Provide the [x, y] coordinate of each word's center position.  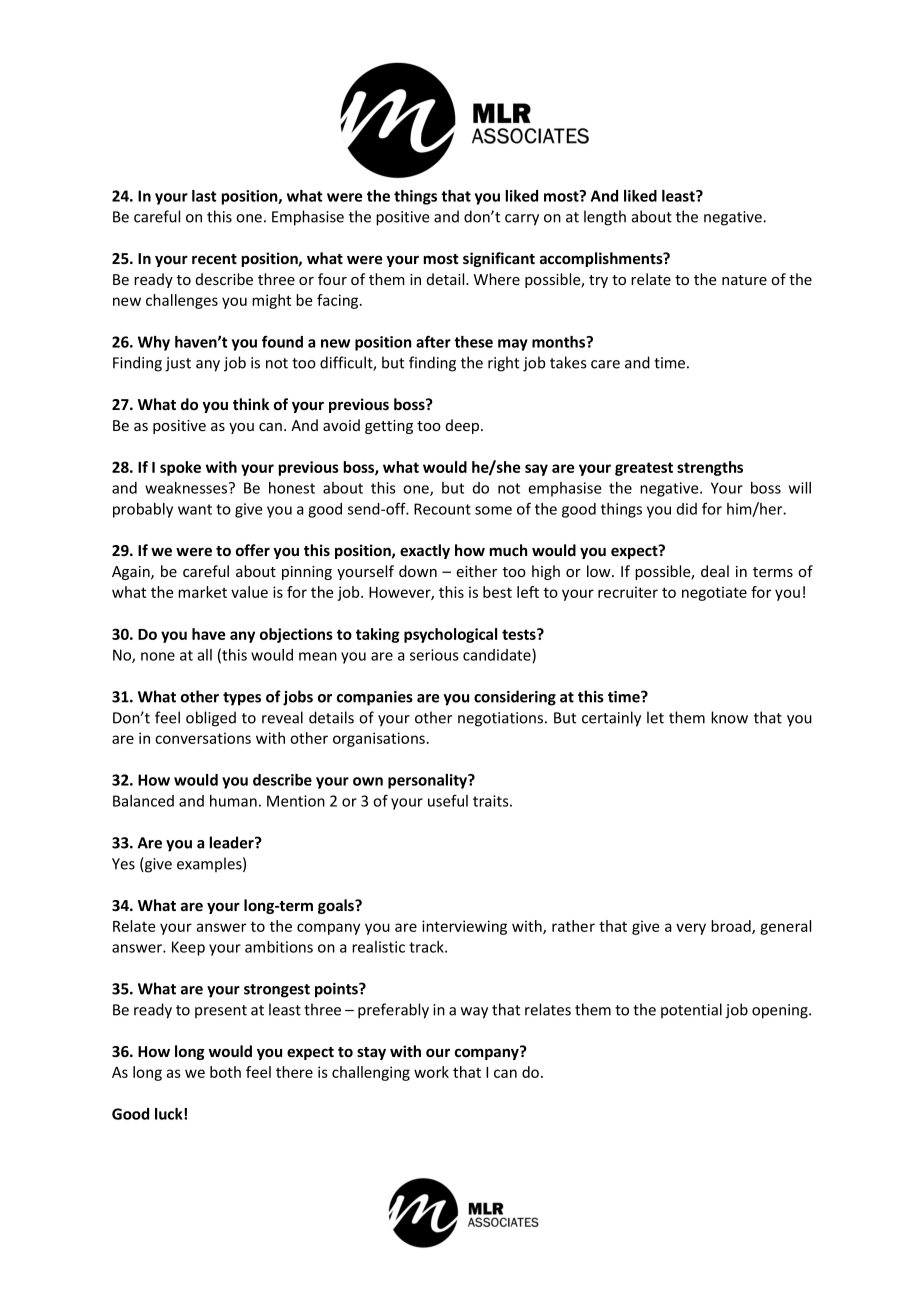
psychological [450, 635]
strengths [710, 468]
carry [522, 220]
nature [744, 280]
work [431, 1072]
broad [732, 927]
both [225, 1072]
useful [448, 801]
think [251, 404]
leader [232, 842]
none [158, 656]
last [204, 196]
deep [464, 426]
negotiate [714, 593]
